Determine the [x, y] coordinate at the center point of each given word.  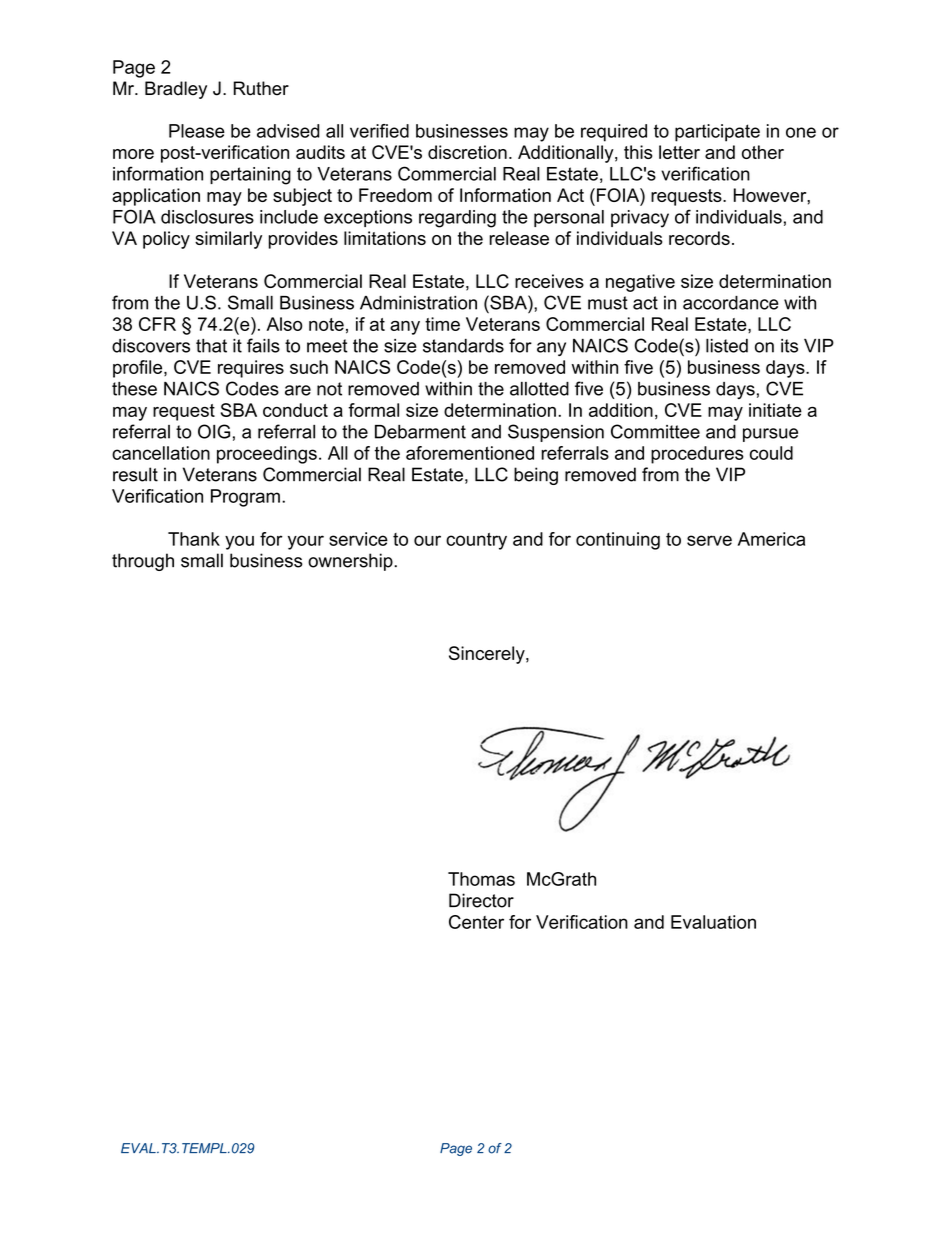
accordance [731, 303]
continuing [618, 541]
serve [709, 540]
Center [476, 922]
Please [197, 131]
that [211, 346]
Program [245, 498]
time [442, 324]
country [476, 541]
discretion [467, 152]
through [143, 562]
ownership [351, 562]
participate [717, 133]
